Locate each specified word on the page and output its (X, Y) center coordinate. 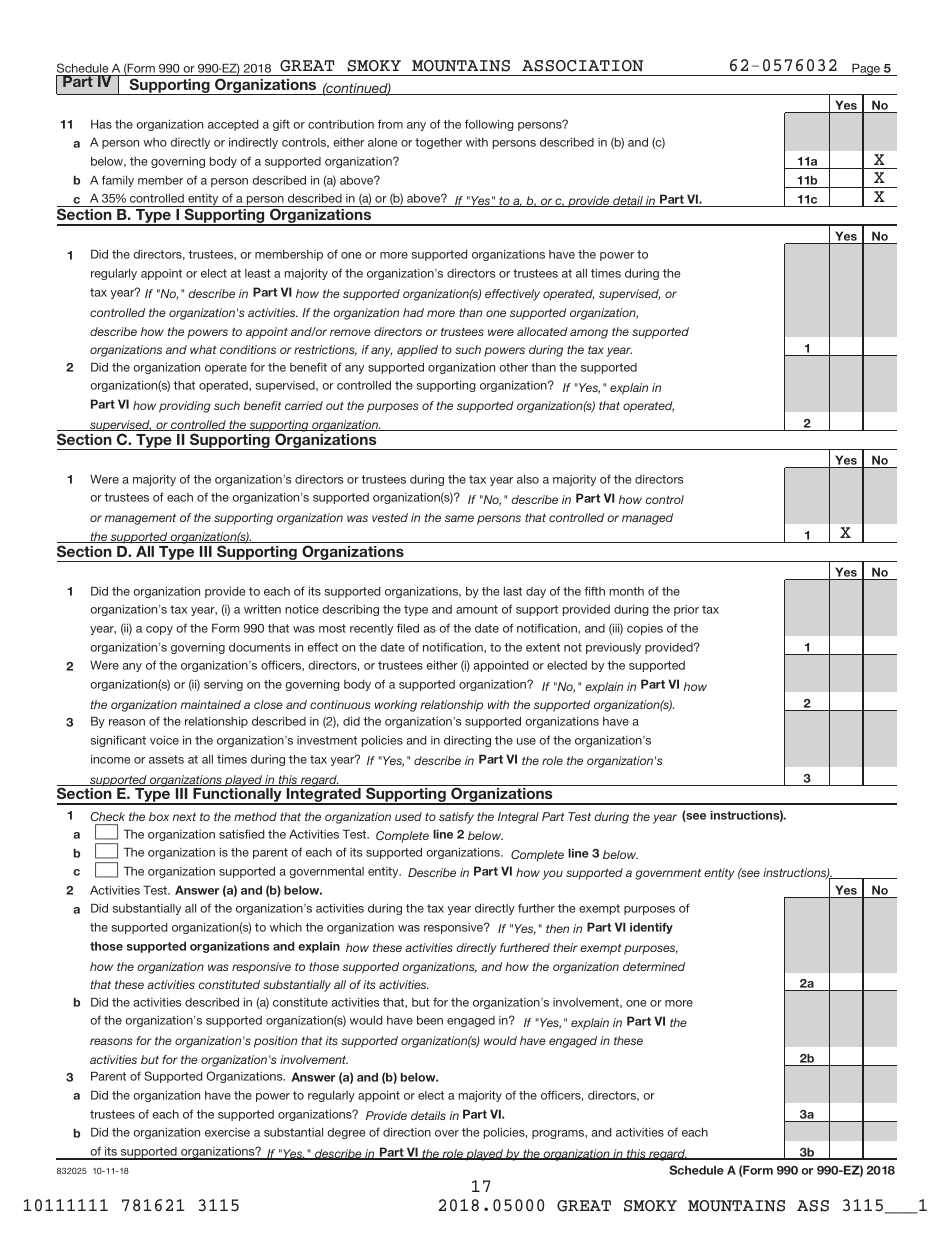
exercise (227, 1132)
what (203, 349)
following (489, 125)
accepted (233, 125)
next (184, 817)
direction (407, 1132)
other (513, 367)
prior (686, 610)
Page (866, 69)
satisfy (456, 818)
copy (159, 630)
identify (651, 928)
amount (477, 609)
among (589, 334)
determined (654, 966)
